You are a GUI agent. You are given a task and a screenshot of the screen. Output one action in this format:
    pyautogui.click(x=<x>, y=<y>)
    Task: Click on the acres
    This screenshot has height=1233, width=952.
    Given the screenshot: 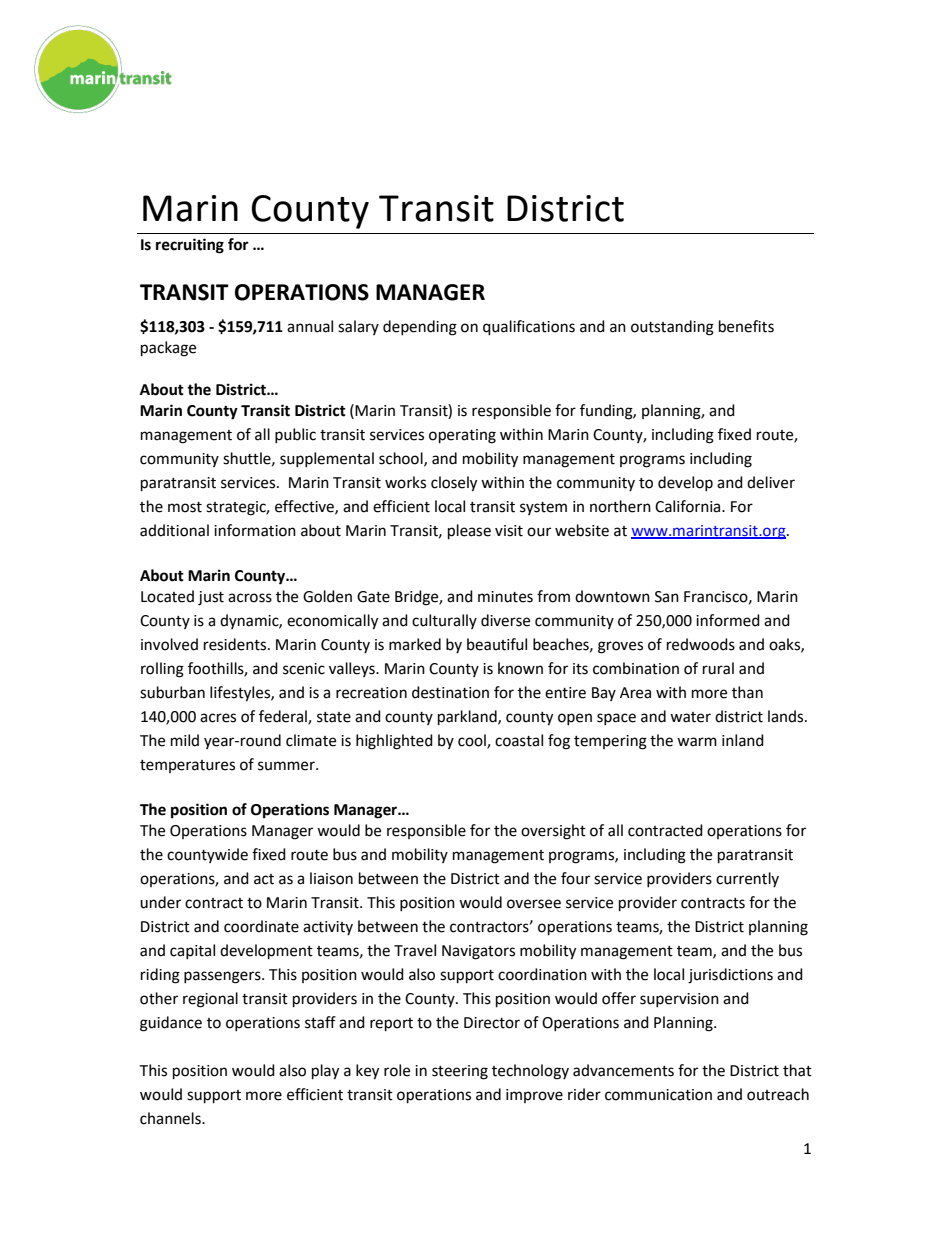 What is the action you would take?
    pyautogui.click(x=218, y=718)
